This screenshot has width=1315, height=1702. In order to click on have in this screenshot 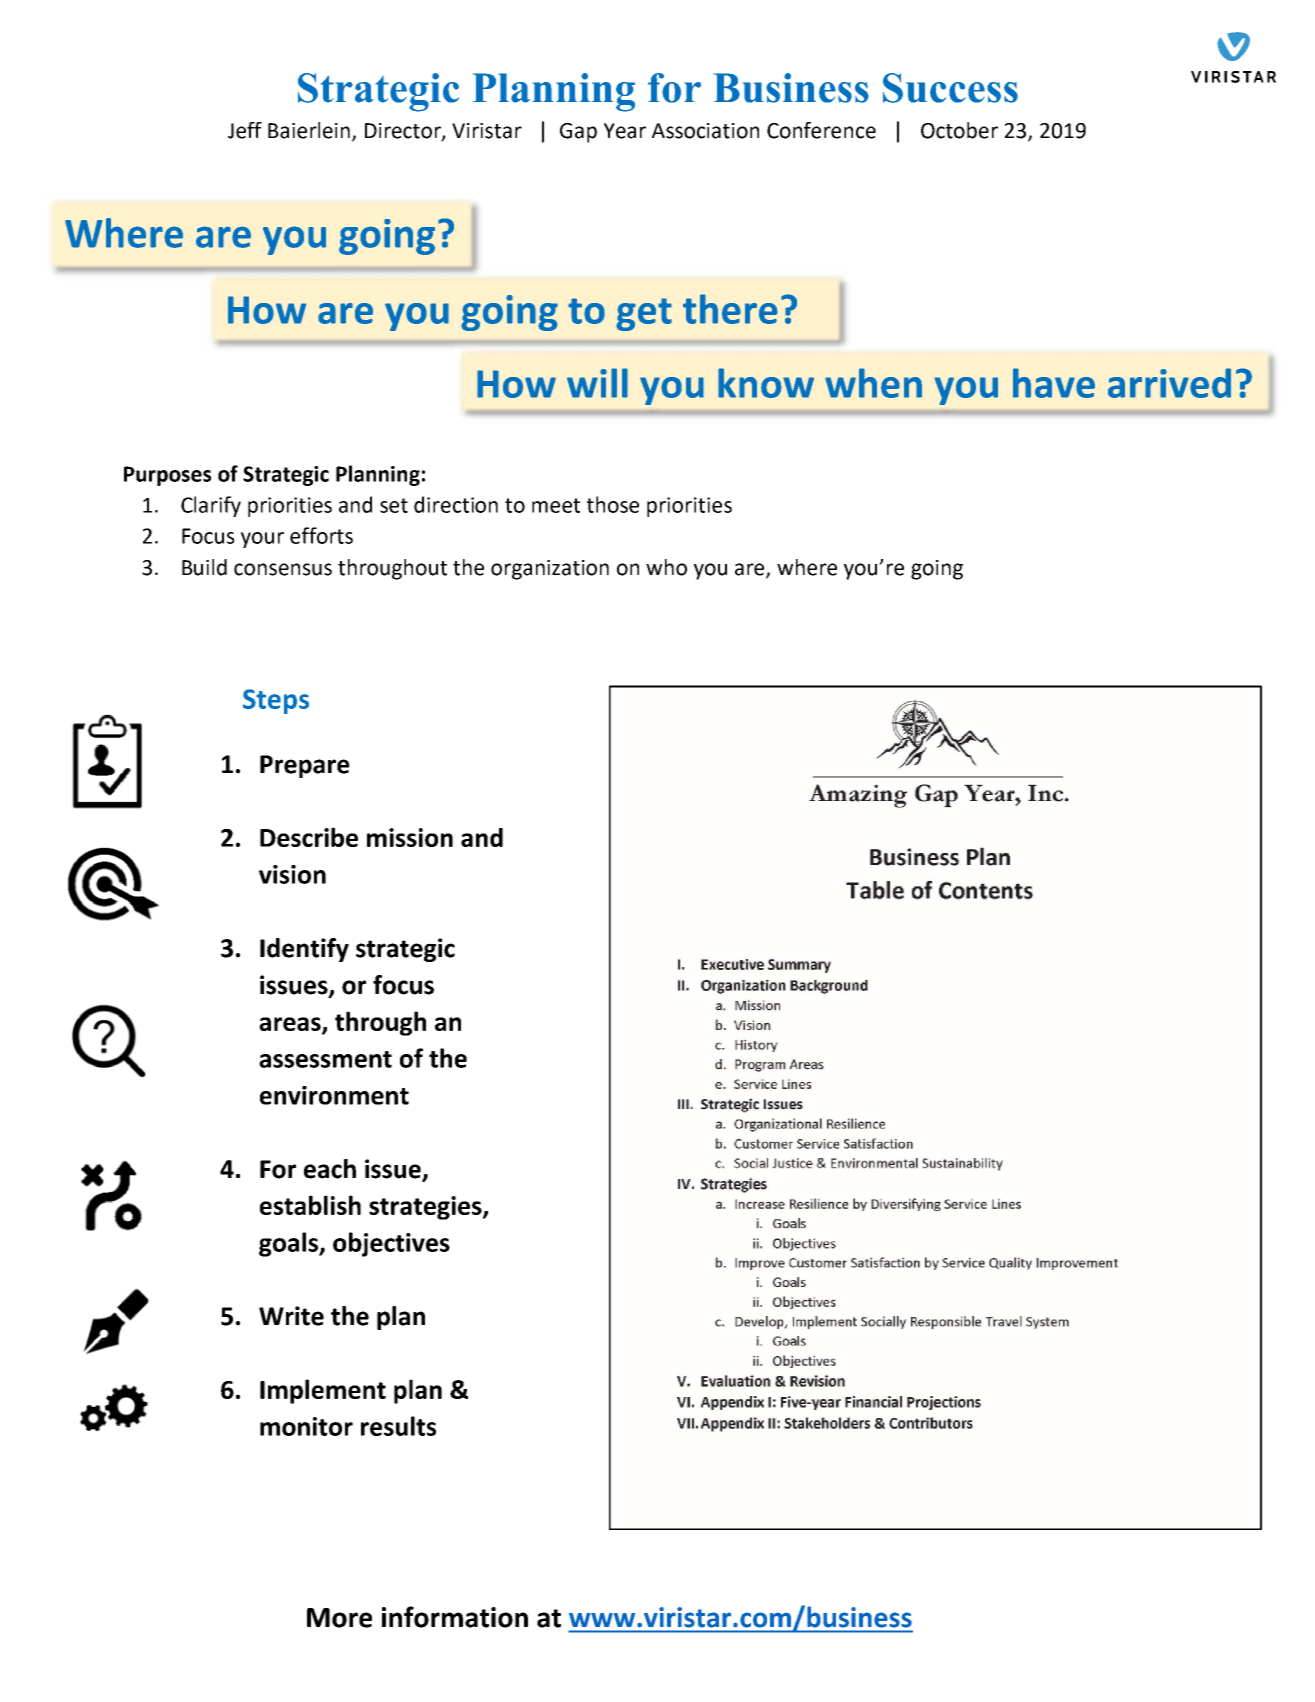, I will do `click(1054, 383)`.
